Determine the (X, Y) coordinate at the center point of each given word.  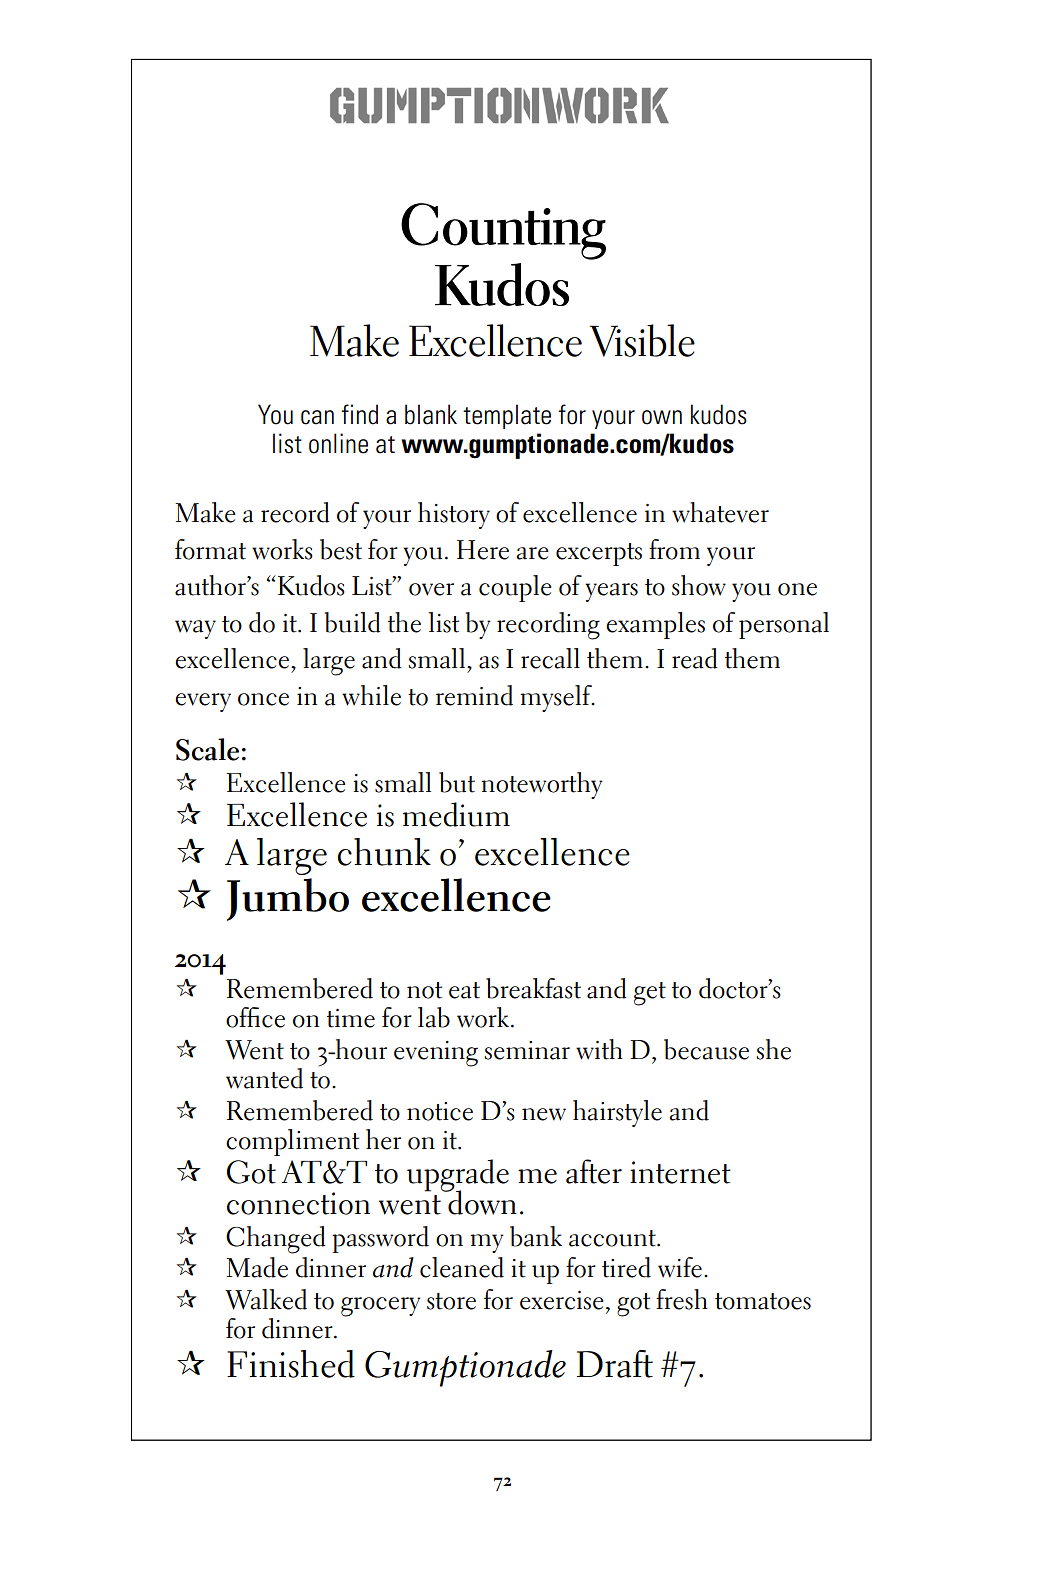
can (317, 417)
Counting (503, 231)
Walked (266, 1299)
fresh (682, 1299)
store (451, 1301)
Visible (642, 340)
